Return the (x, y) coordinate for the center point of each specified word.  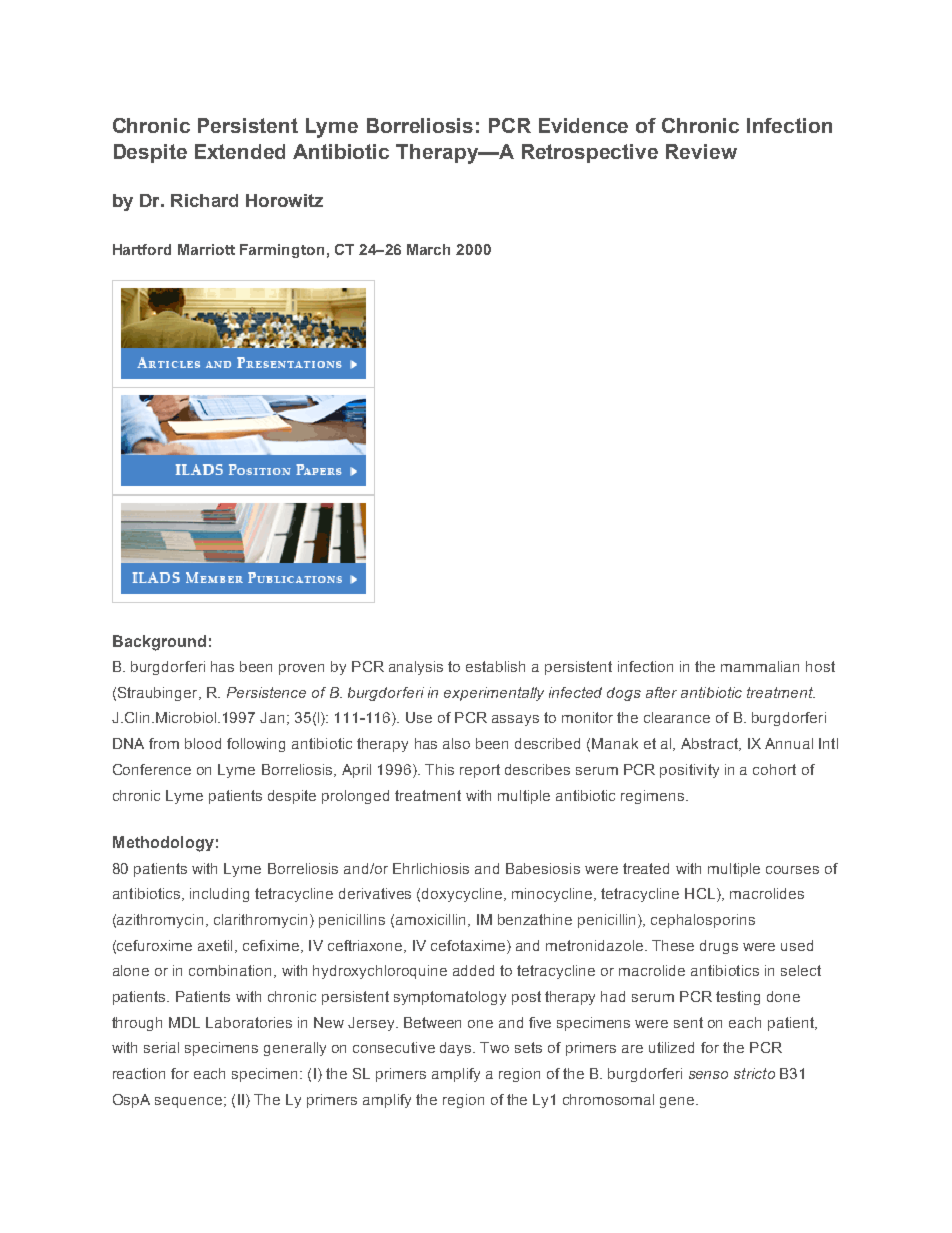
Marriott (206, 249)
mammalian (760, 666)
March (428, 249)
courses (792, 870)
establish (495, 666)
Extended (240, 151)
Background (159, 643)
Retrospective (590, 153)
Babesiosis (543, 868)
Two (494, 1047)
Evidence (583, 125)
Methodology (163, 844)
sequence (188, 1102)
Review (701, 151)
